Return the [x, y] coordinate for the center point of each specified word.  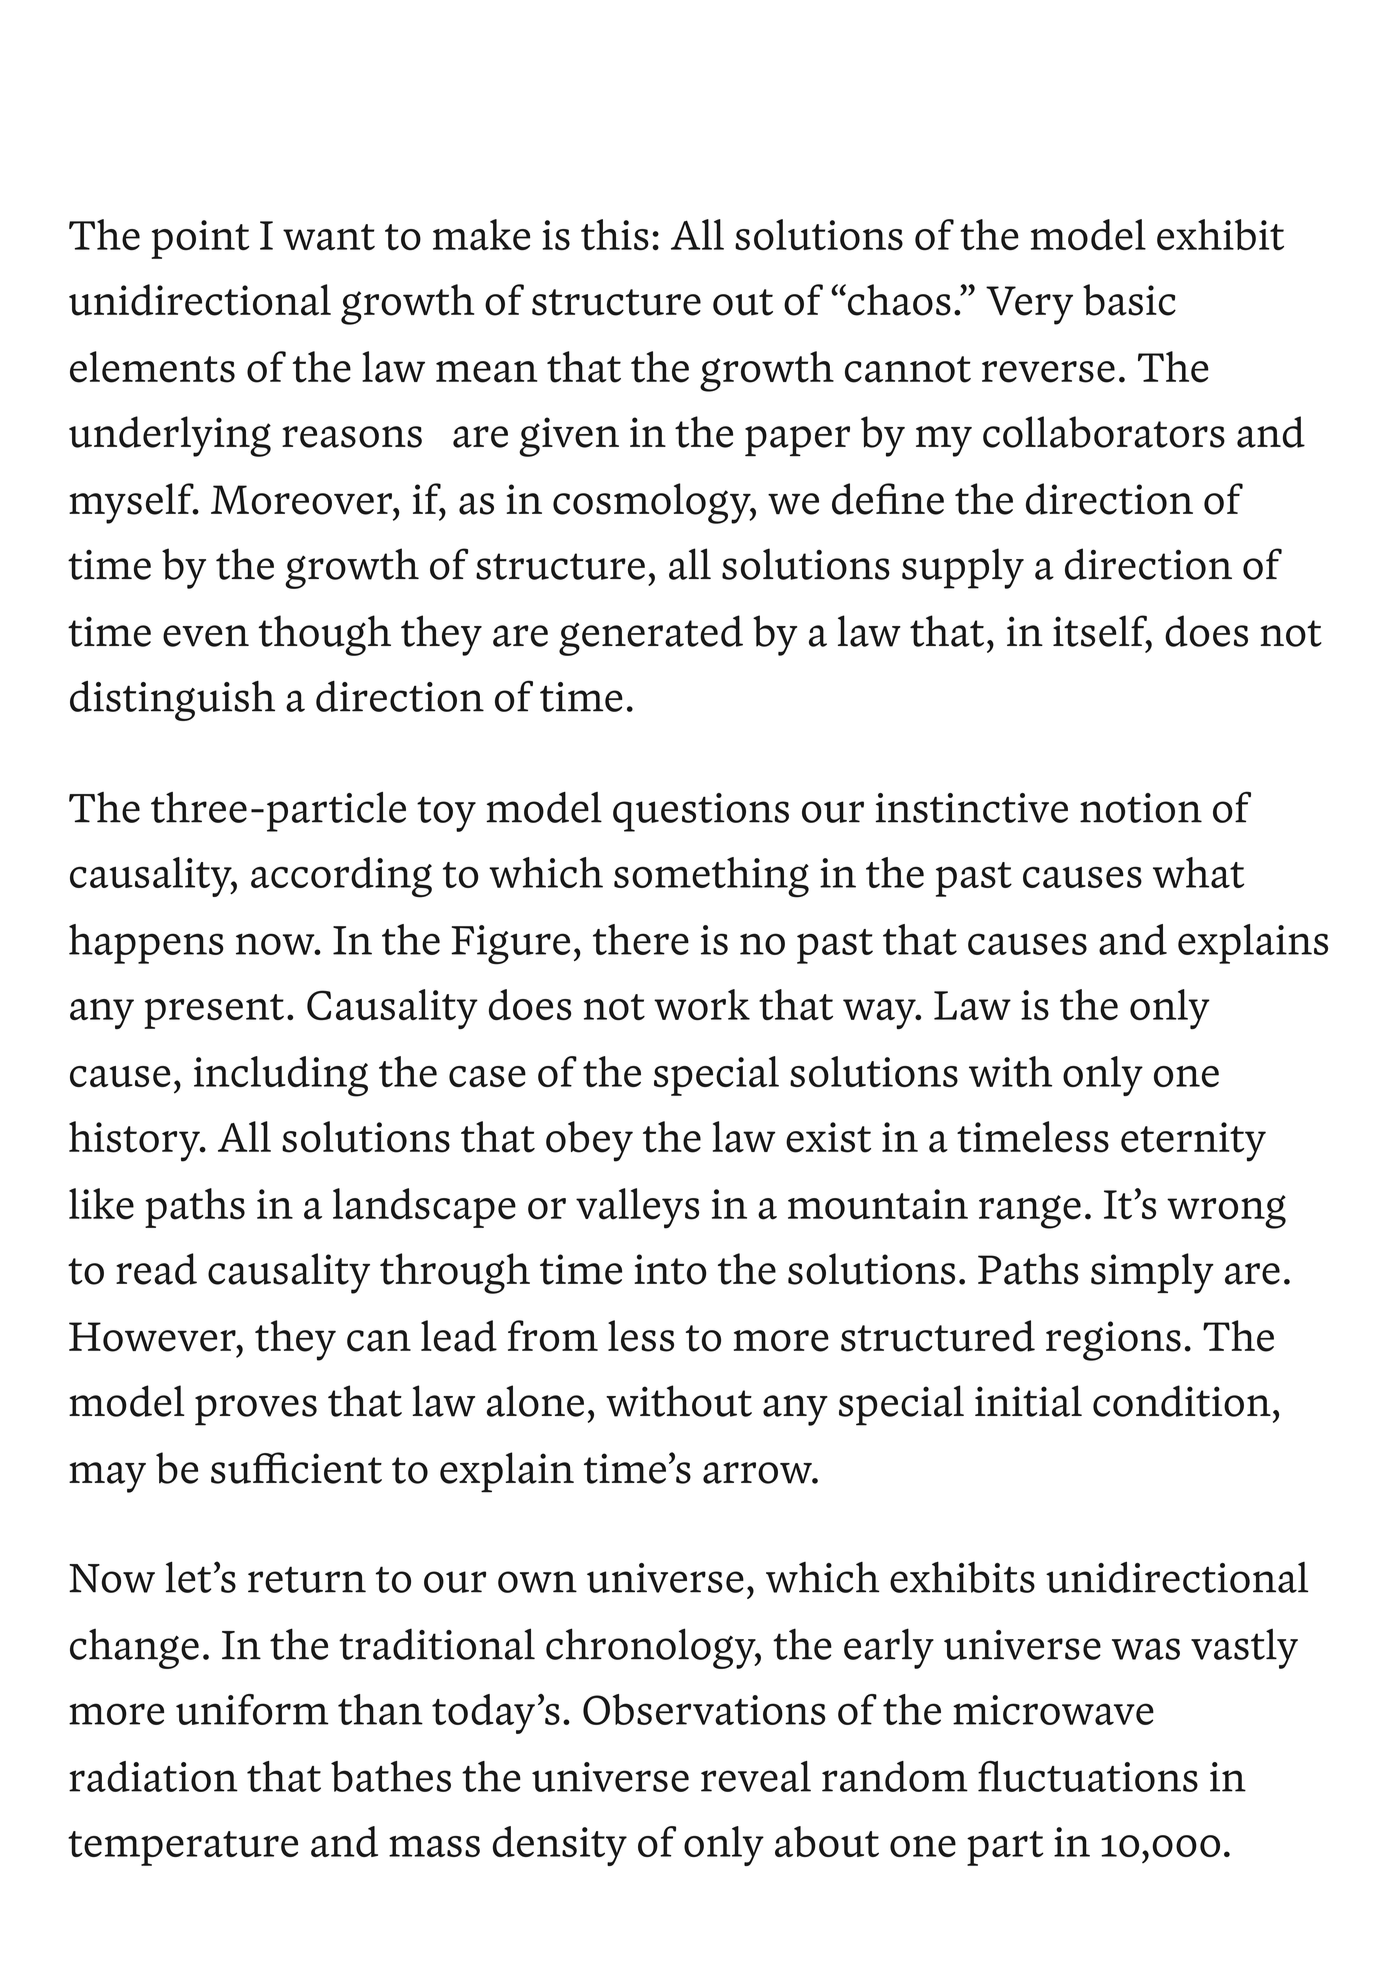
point [200, 239]
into [670, 1269]
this [615, 234]
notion [1141, 808]
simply [1152, 1273]
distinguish [172, 701]
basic [1129, 300]
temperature [183, 1848]
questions [701, 812]
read [156, 1269]
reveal [756, 1776]
